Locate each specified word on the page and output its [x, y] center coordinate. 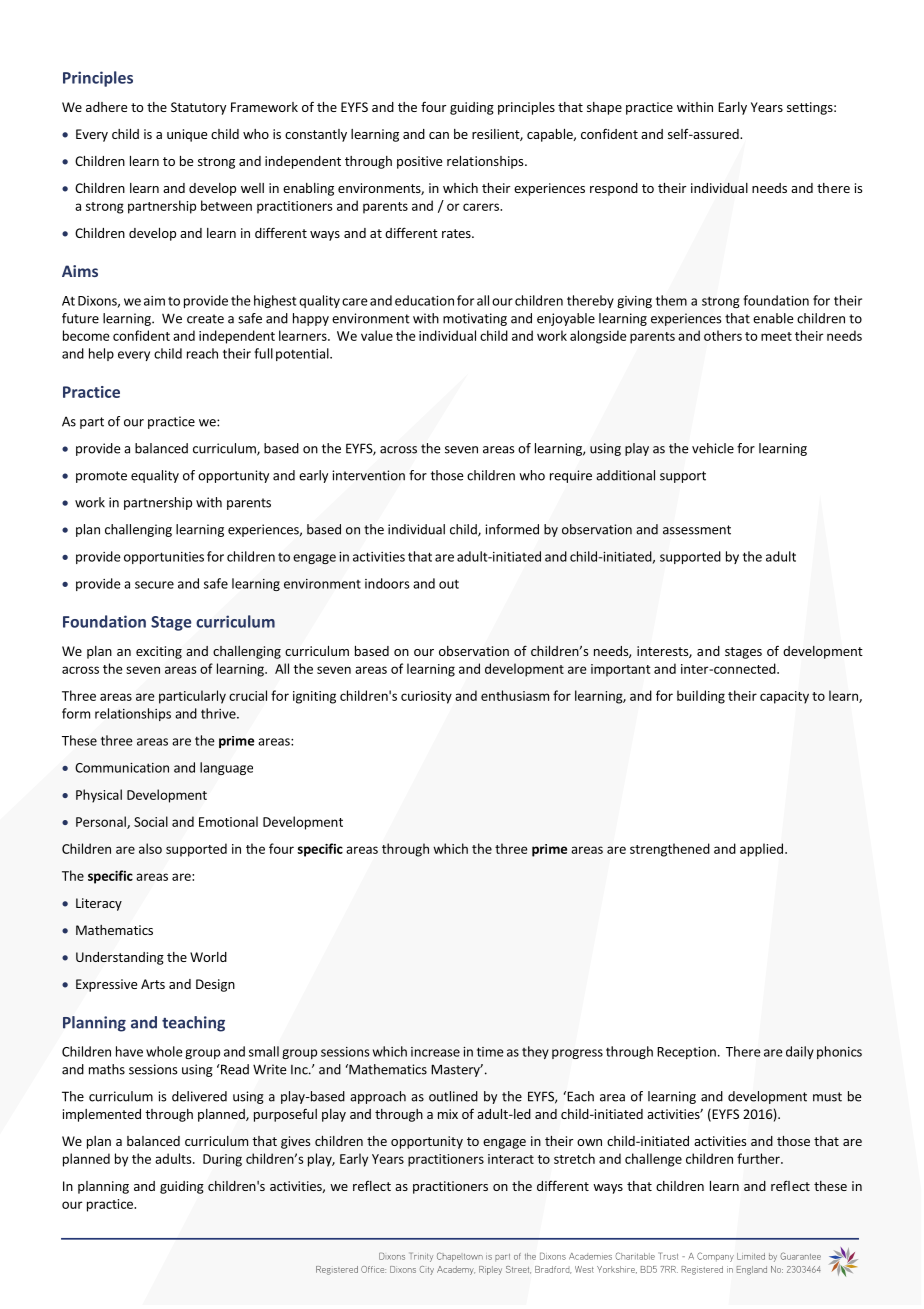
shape [604, 108]
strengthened [670, 850]
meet [776, 336]
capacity [784, 697]
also [150, 848]
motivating [475, 319]
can [439, 135]
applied [761, 850]
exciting [159, 652]
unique [187, 135]
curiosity [426, 697]
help [101, 354]
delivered [199, 1096]
